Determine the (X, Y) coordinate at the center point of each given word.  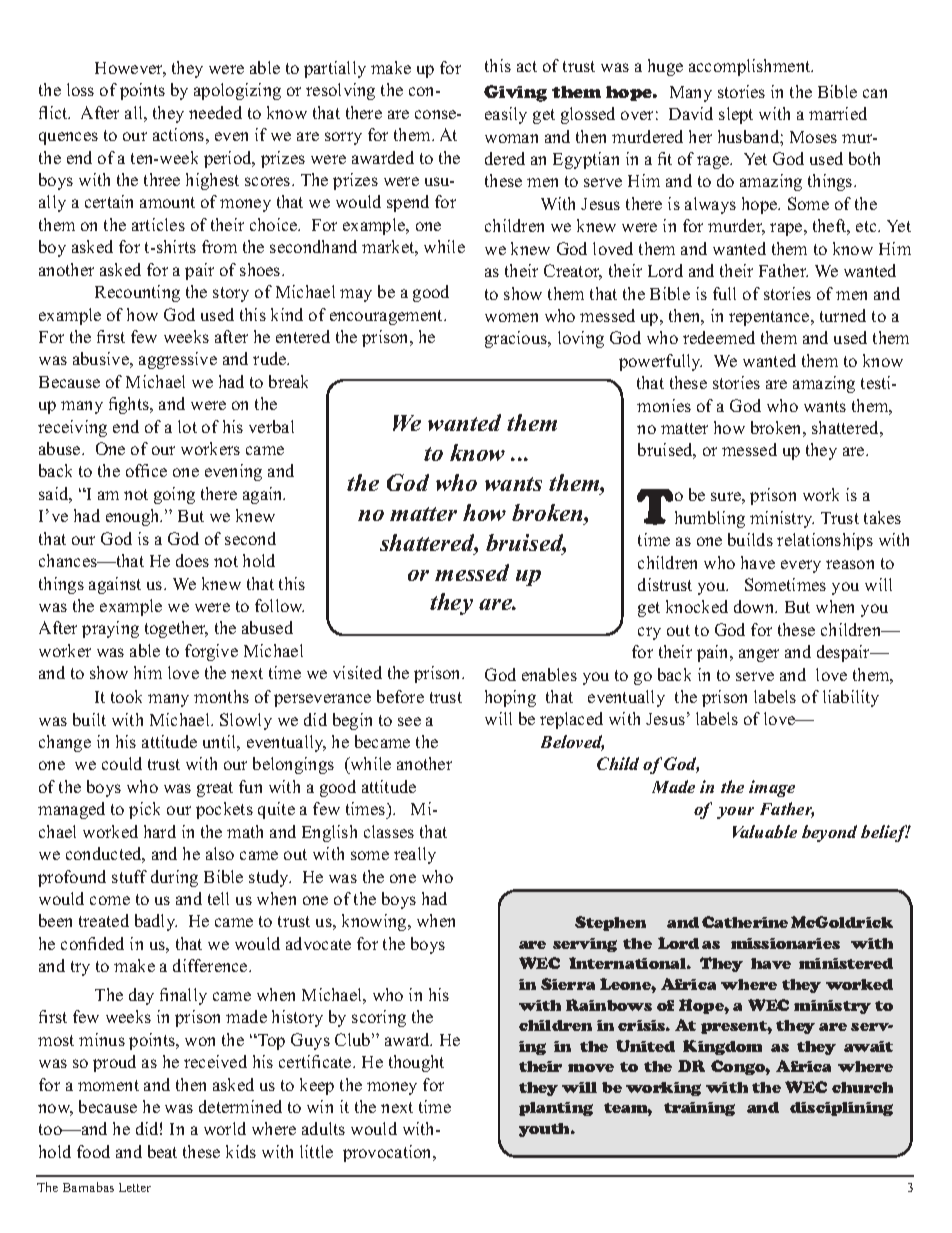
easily (506, 115)
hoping (510, 698)
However (130, 69)
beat (162, 1151)
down (755, 606)
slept (736, 115)
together (176, 629)
